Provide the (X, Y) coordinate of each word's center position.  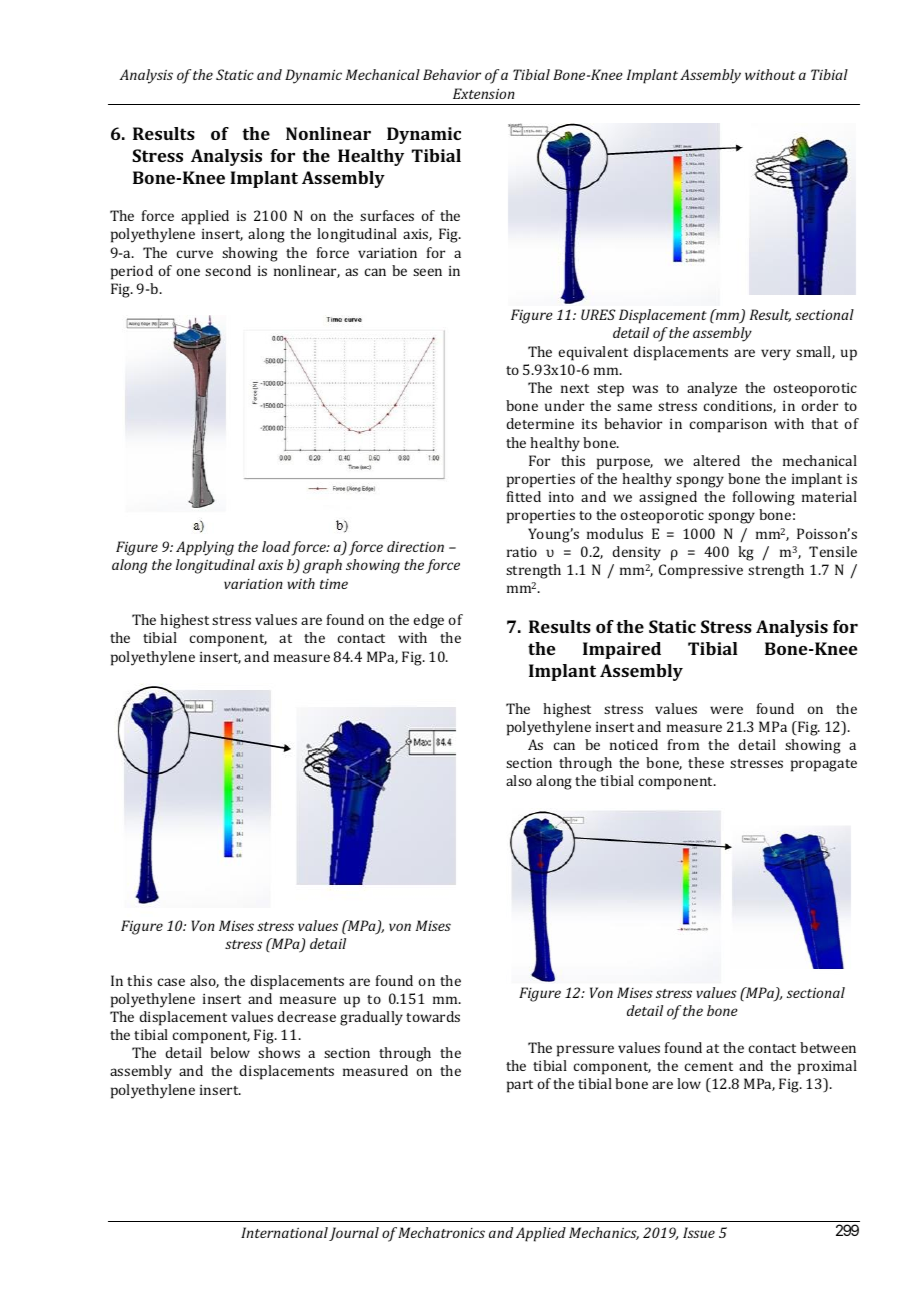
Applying (205, 548)
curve (195, 254)
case (171, 982)
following (764, 498)
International (284, 1232)
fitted (524, 496)
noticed (634, 744)
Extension (484, 93)
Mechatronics (441, 1232)
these (706, 762)
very (776, 355)
